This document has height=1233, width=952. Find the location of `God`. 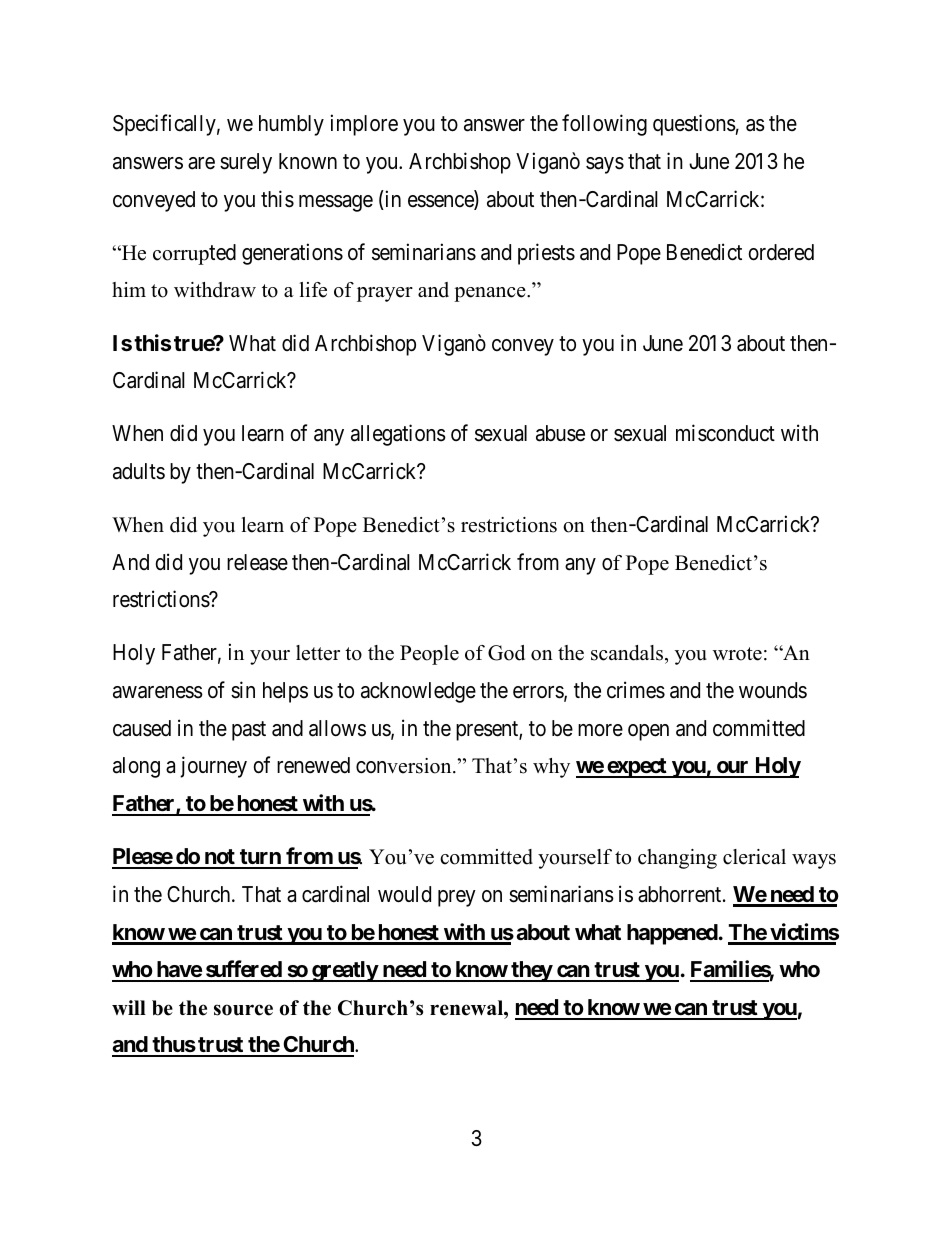

God is located at coordinates (506, 653).
